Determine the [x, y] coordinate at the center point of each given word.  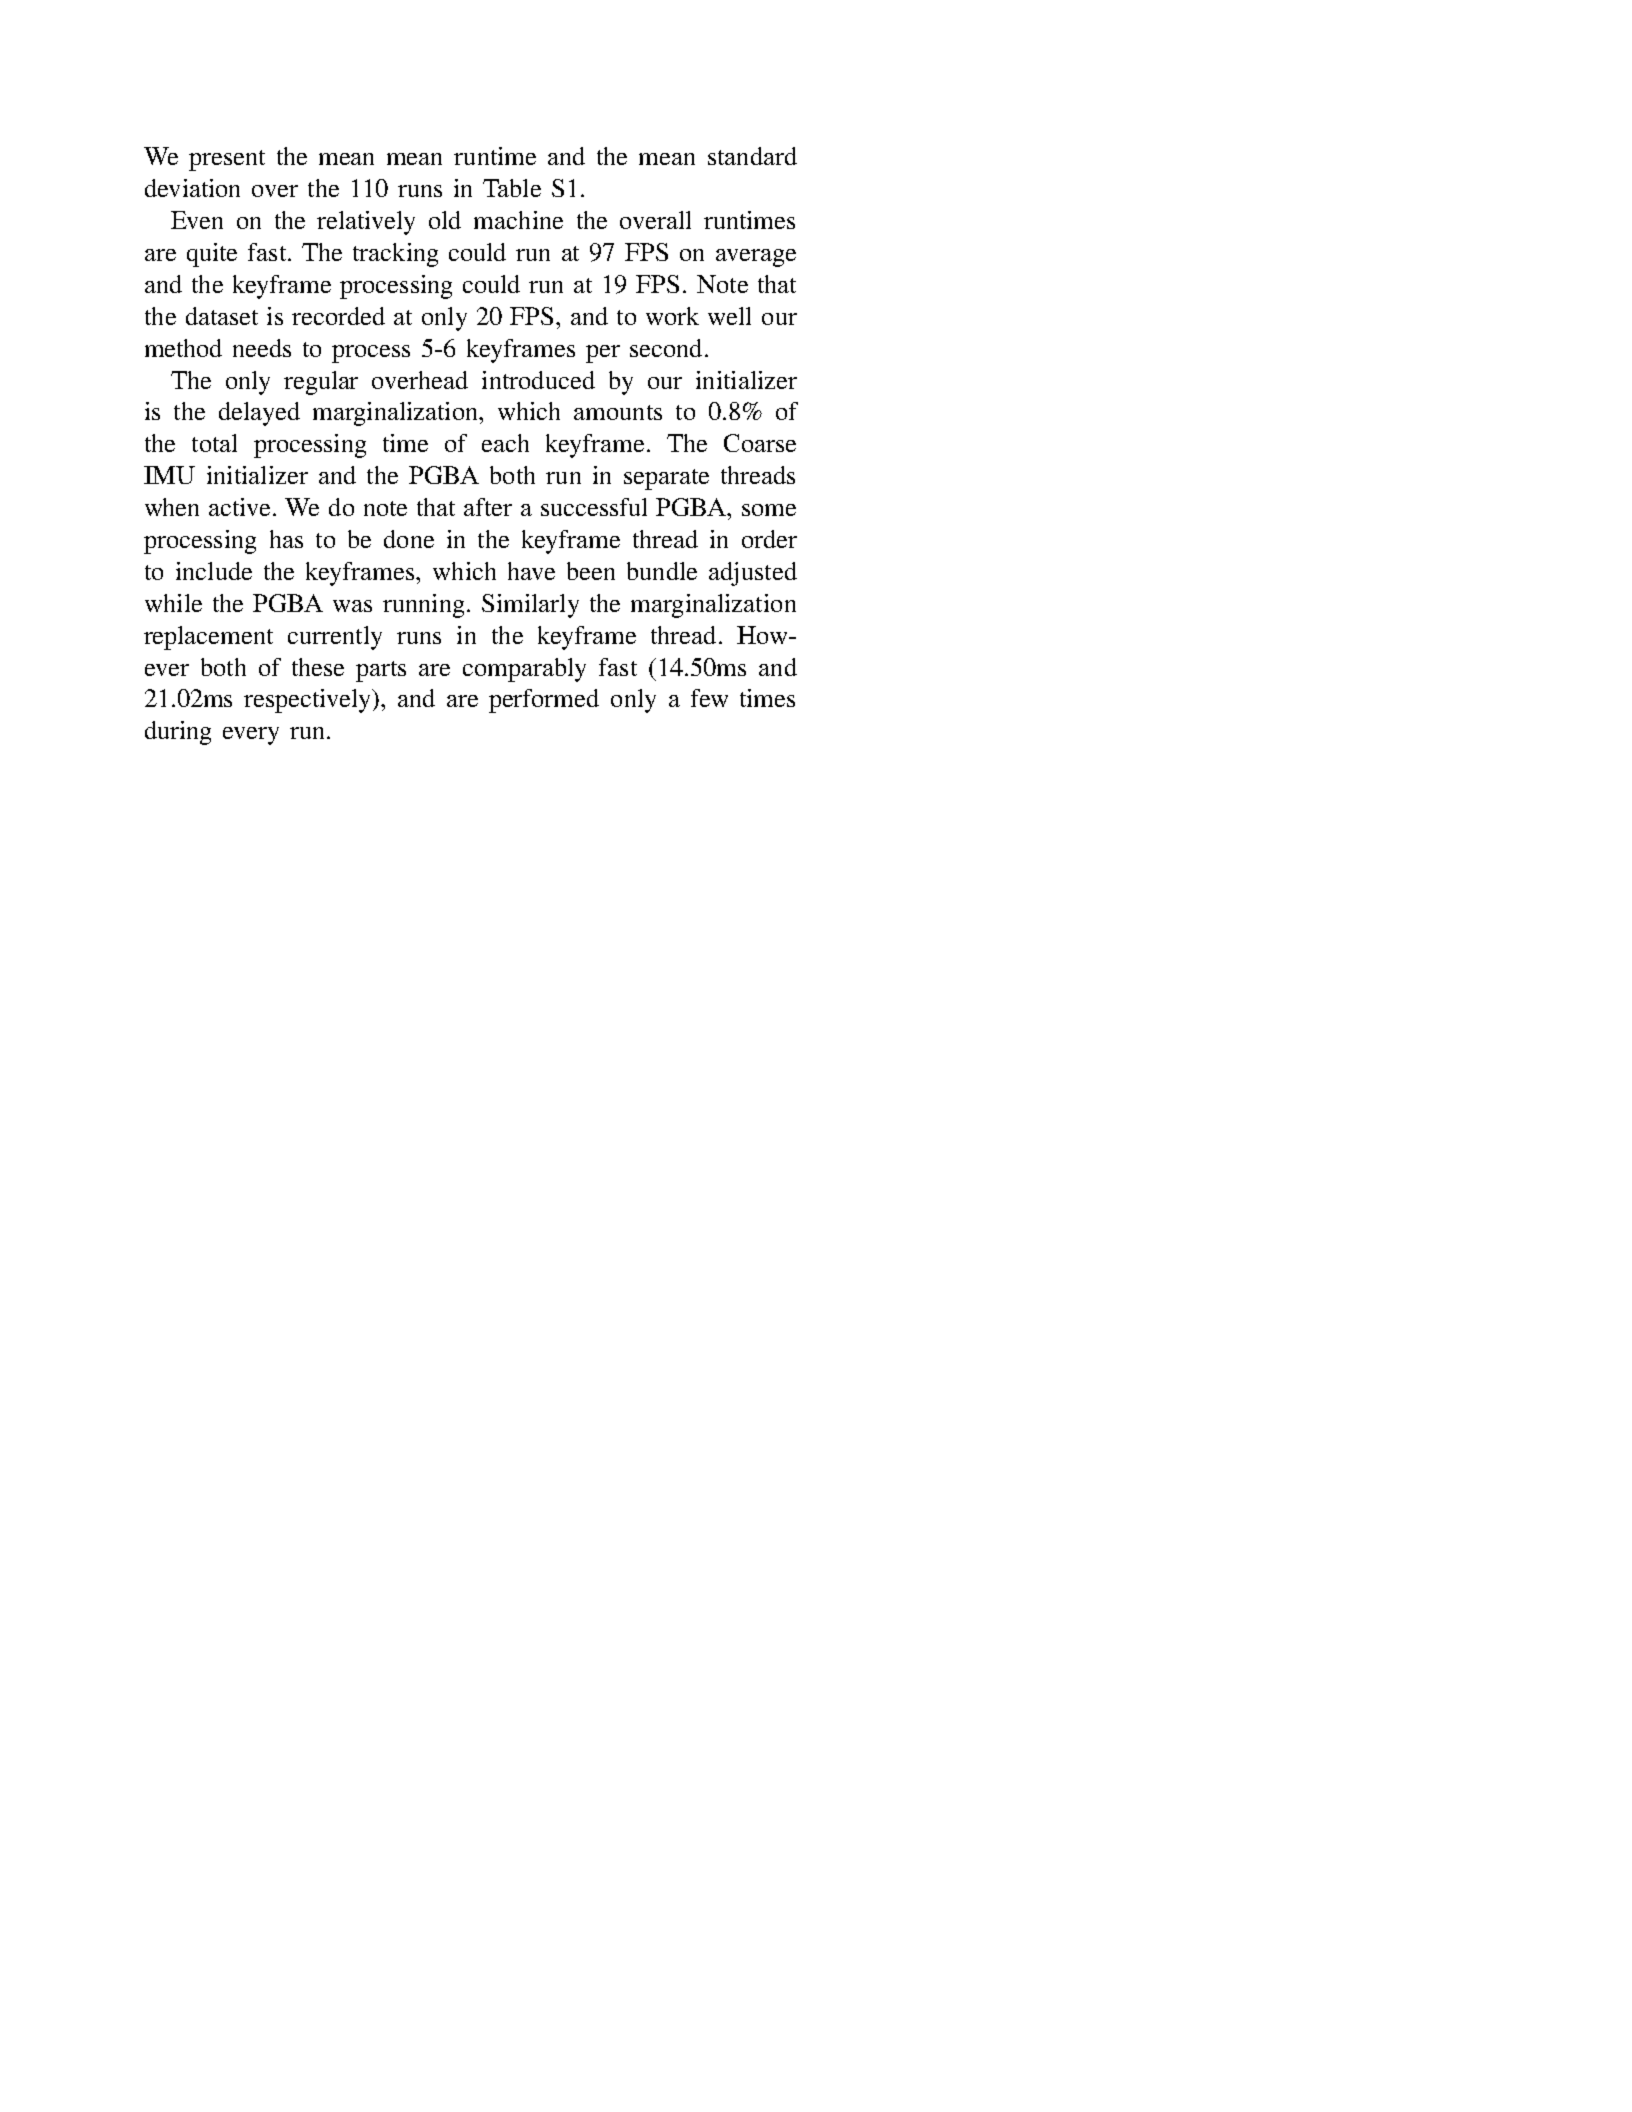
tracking [395, 255]
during [178, 733]
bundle [662, 571]
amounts [618, 412]
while [173, 603]
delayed [259, 414]
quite [212, 255]
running [423, 606]
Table [512, 188]
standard [752, 156]
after [488, 507]
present [227, 160]
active [241, 507]
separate [666, 479]
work [672, 316]
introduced [538, 380]
